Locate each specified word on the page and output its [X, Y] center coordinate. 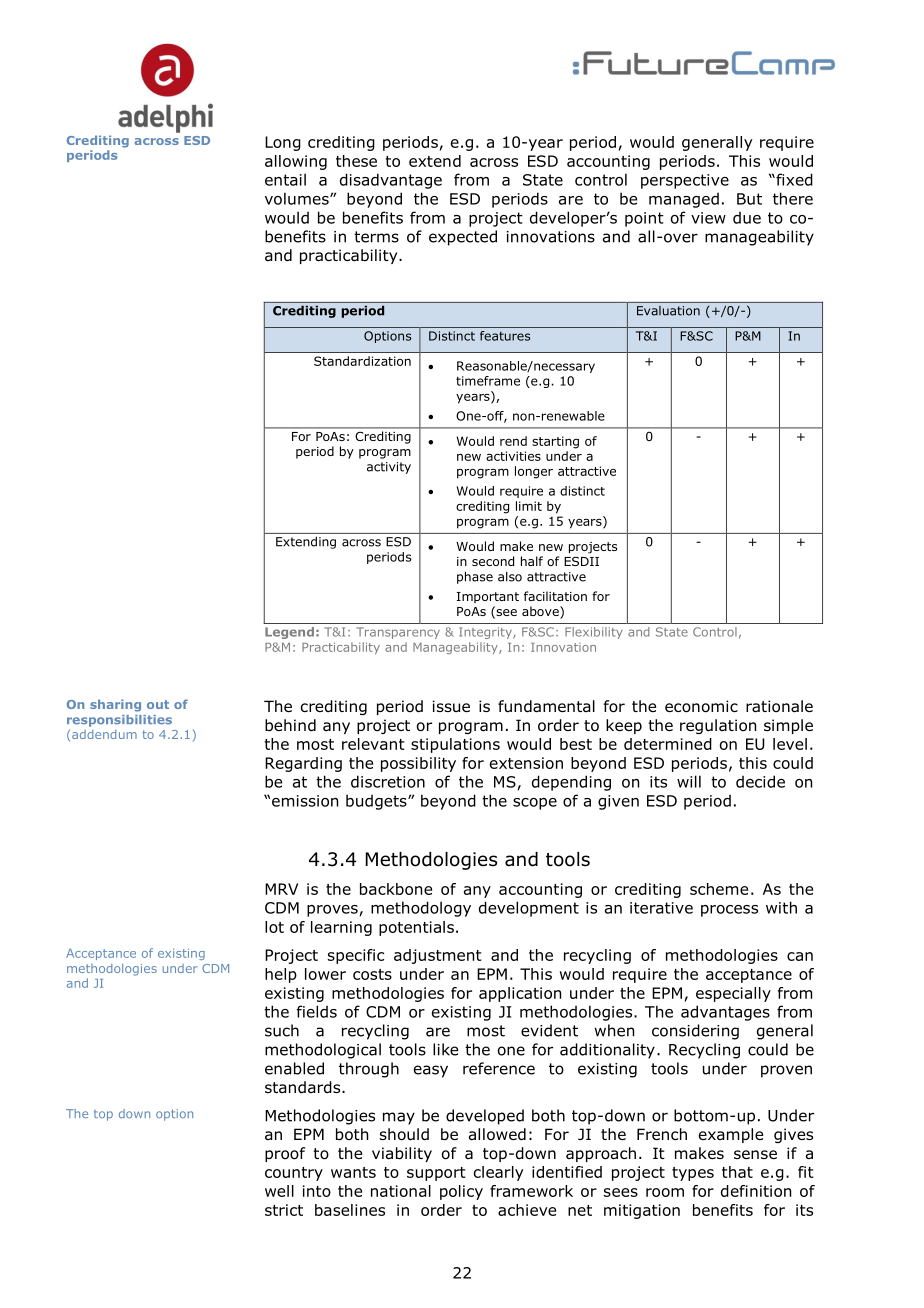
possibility [418, 764]
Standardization [362, 361]
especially [733, 994]
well [279, 1191]
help [281, 975]
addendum [104, 734]
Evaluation [668, 311]
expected [463, 238]
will [689, 781]
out [158, 704]
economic [701, 706]
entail [285, 179]
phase [475, 577]
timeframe [488, 381]
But [749, 199]
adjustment [437, 956]
